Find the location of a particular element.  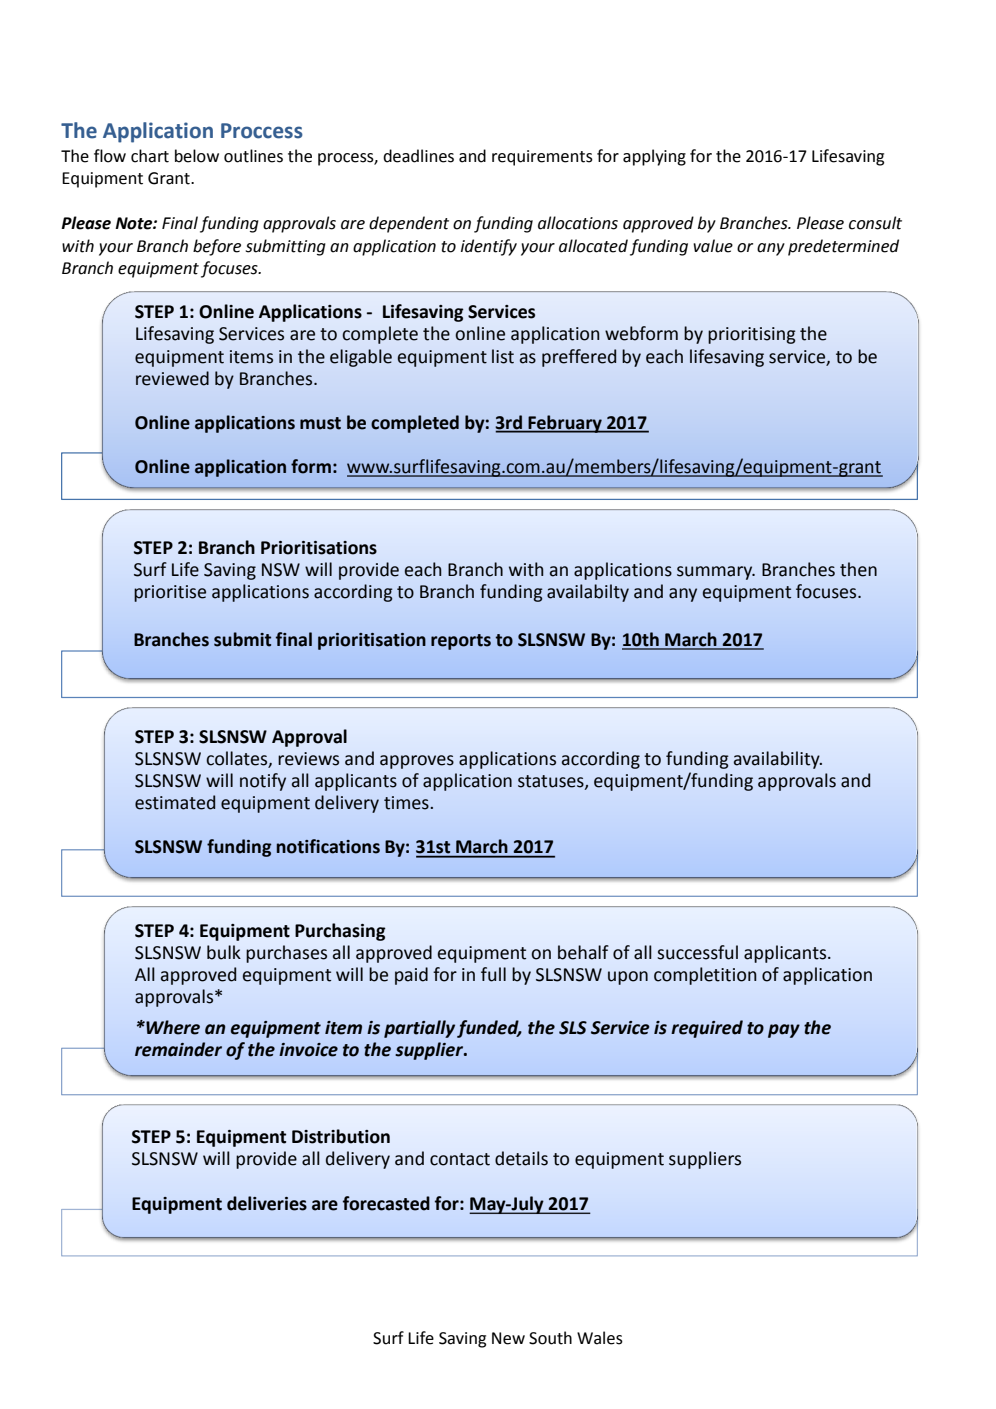

notify is located at coordinates (263, 782).
